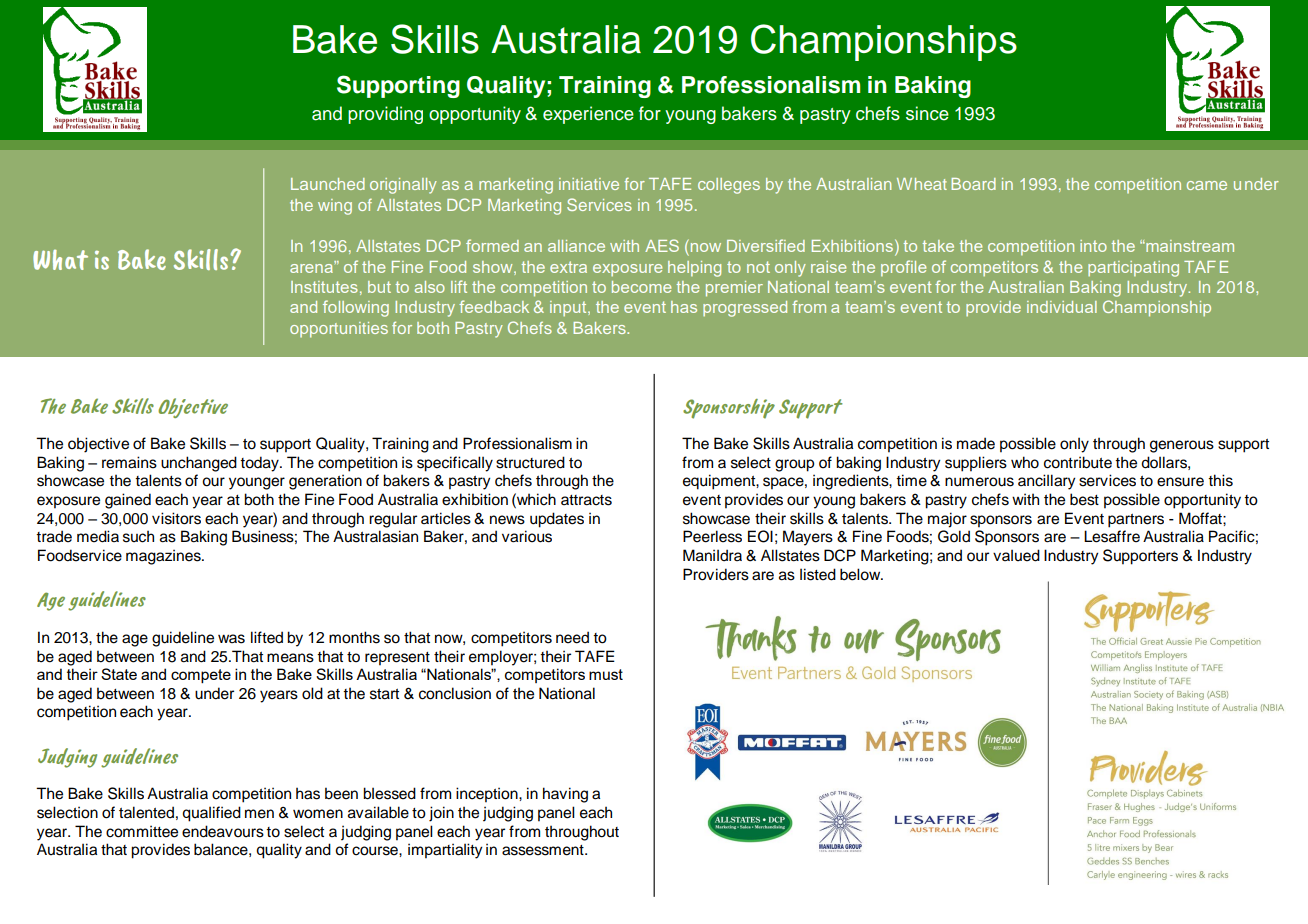  I want to click on since, so click(927, 113).
